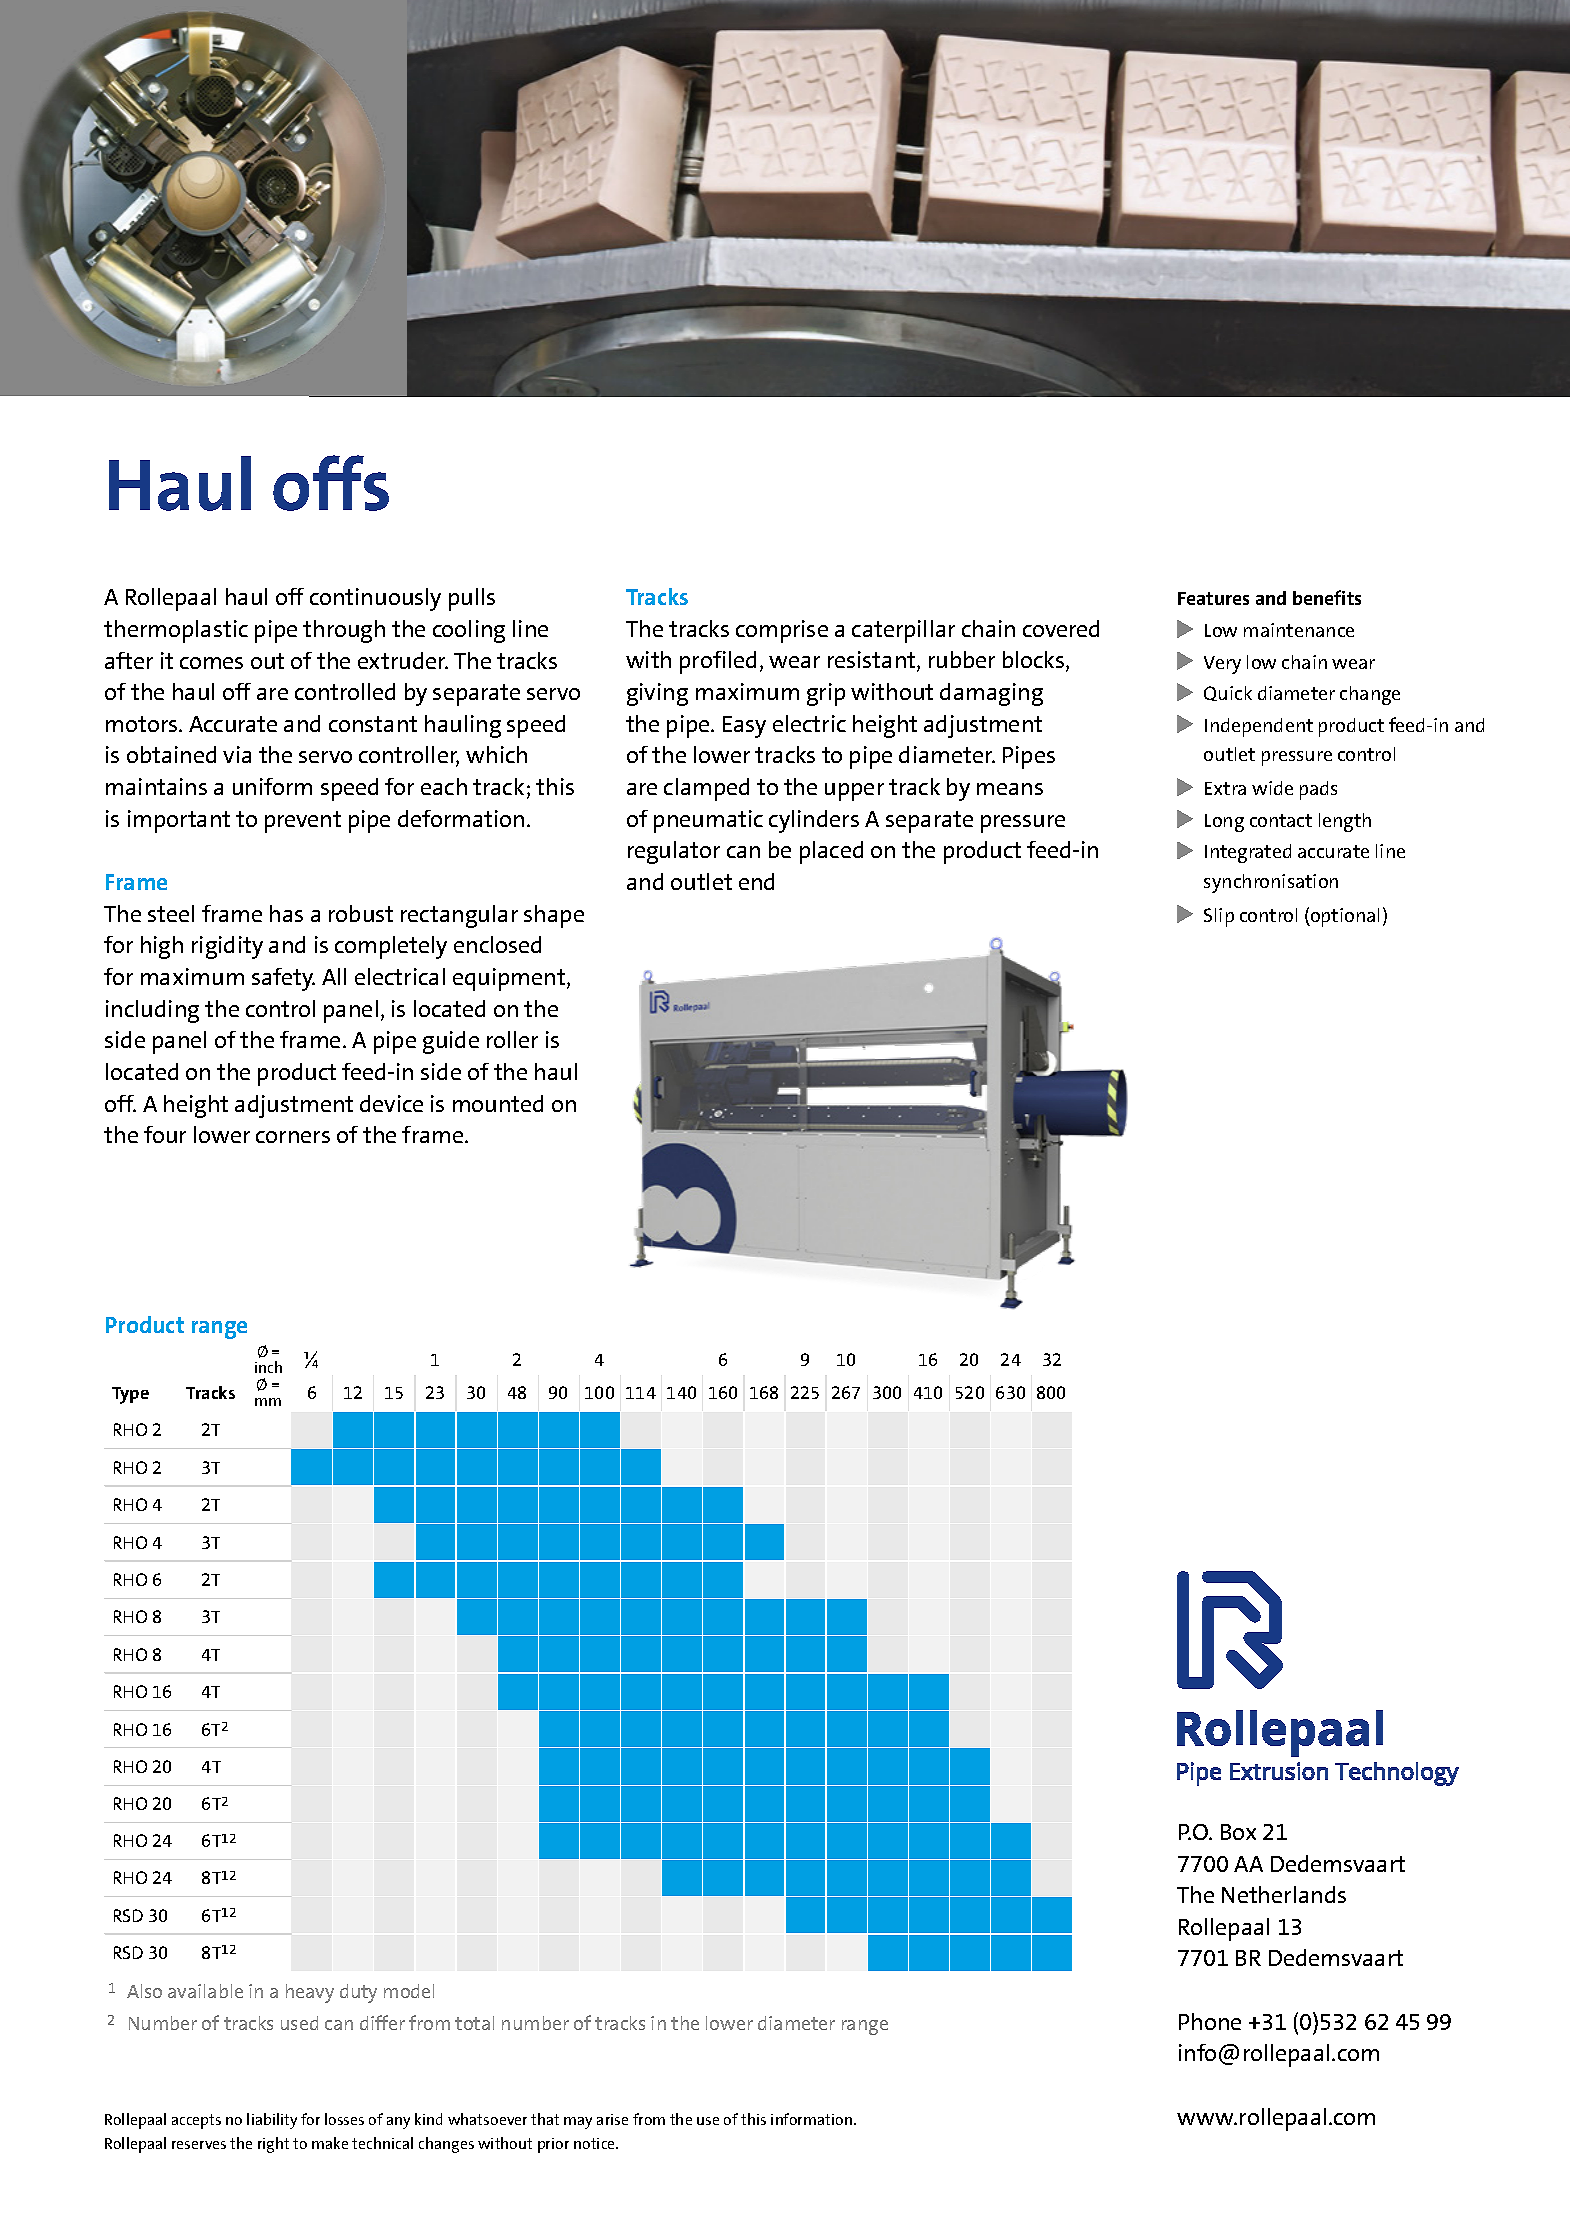 The height and width of the screenshot is (2221, 1570). What do you see at coordinates (782, 631) in the screenshot?
I see `comprise` at bounding box center [782, 631].
